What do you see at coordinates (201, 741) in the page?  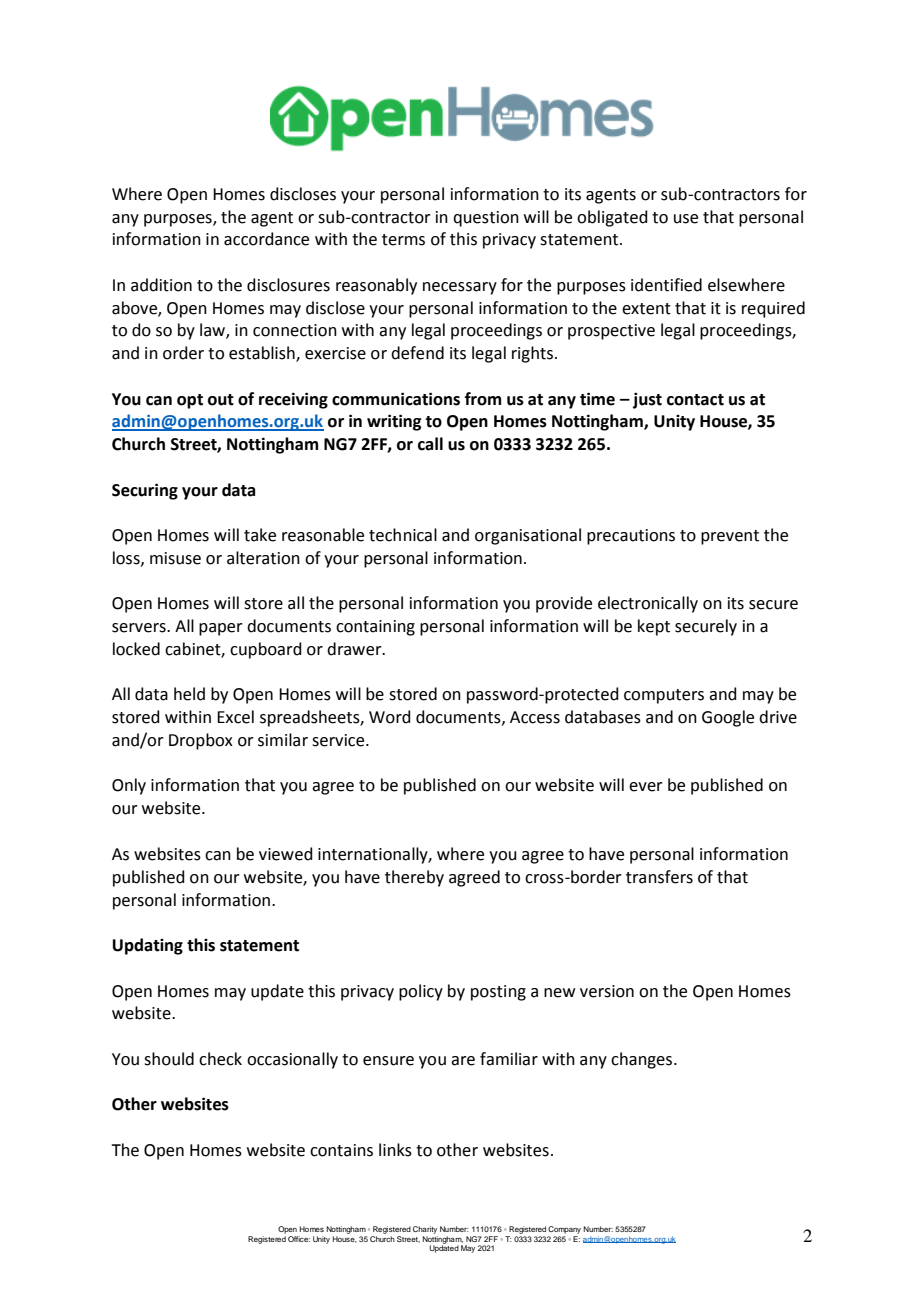 I see `Dropbox` at bounding box center [201, 741].
